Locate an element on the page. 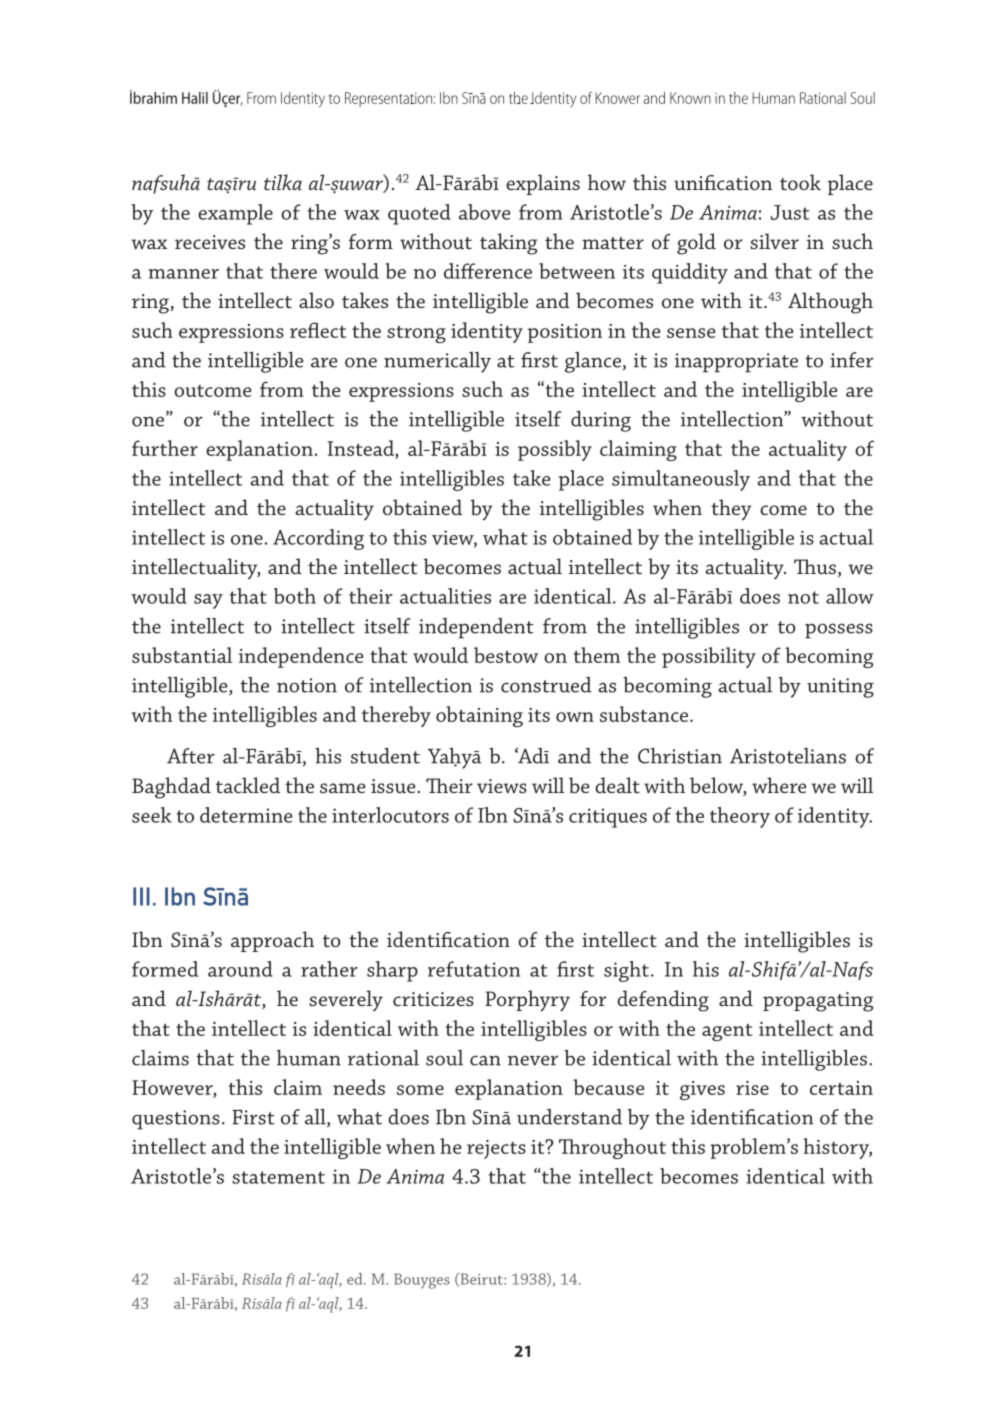  took is located at coordinates (800, 182).
